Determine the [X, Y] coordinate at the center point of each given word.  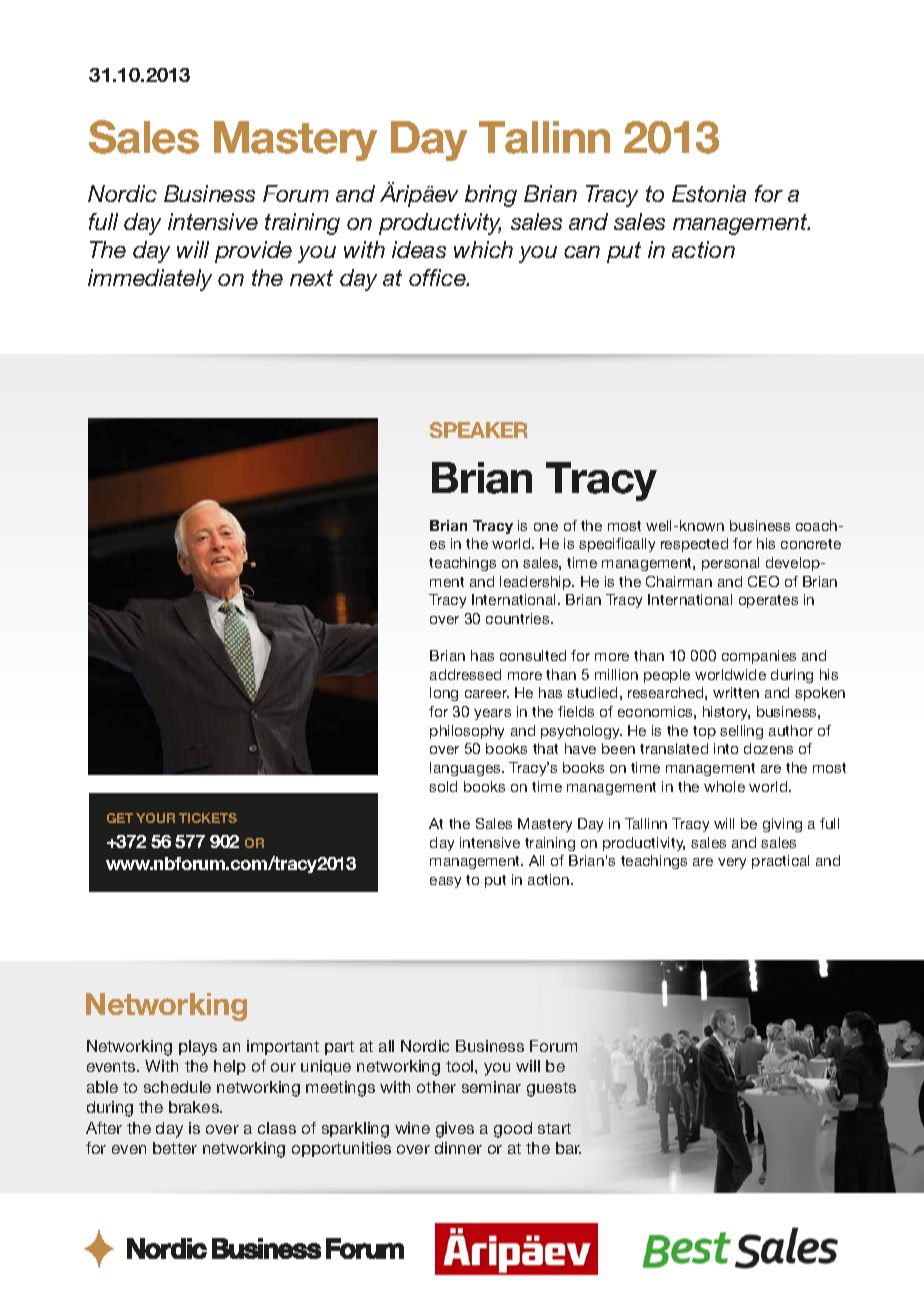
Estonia [709, 193]
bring [491, 196]
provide [253, 252]
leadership [537, 583]
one [546, 527]
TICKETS [208, 818]
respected [694, 545]
